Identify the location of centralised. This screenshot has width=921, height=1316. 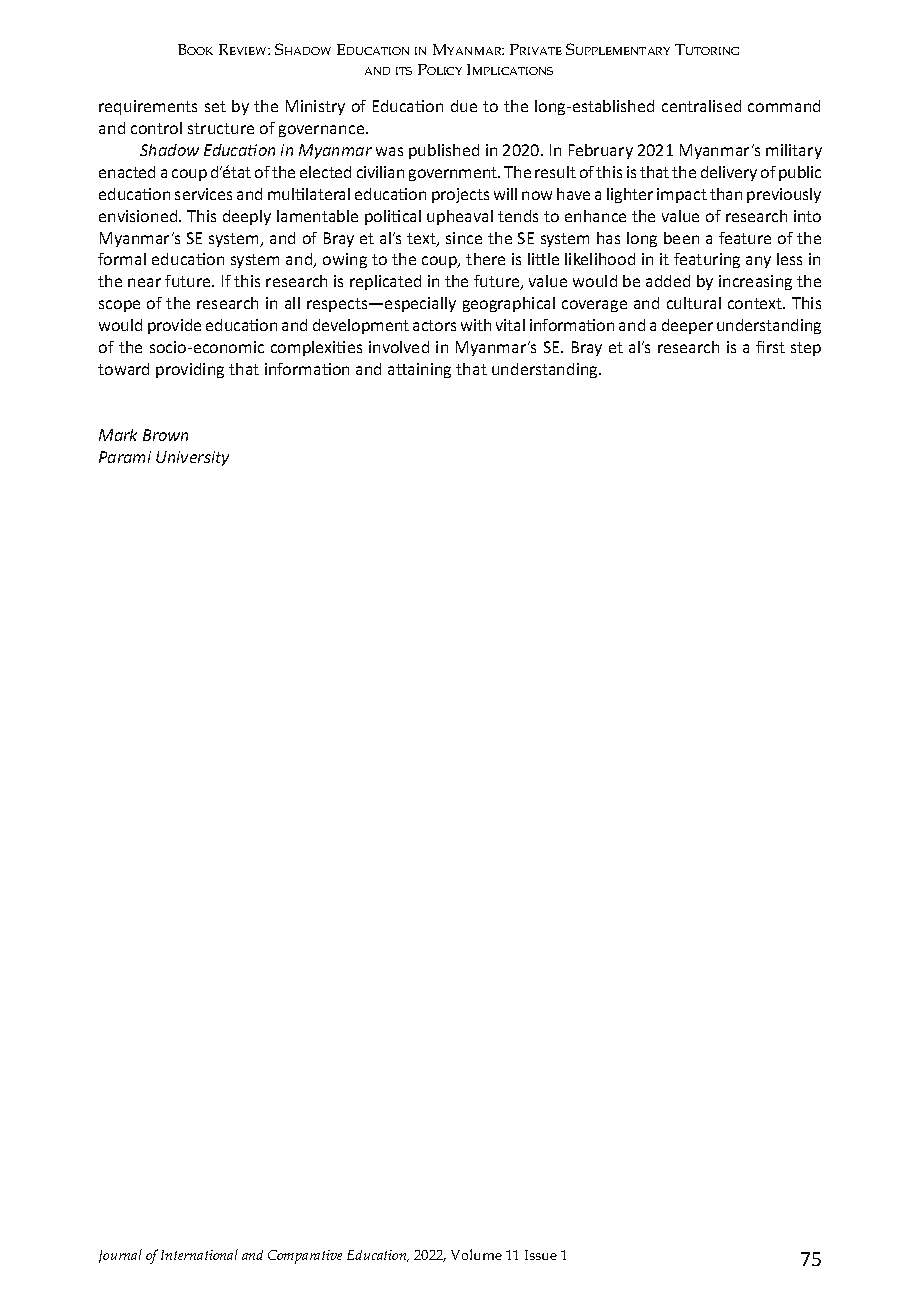
(701, 106).
